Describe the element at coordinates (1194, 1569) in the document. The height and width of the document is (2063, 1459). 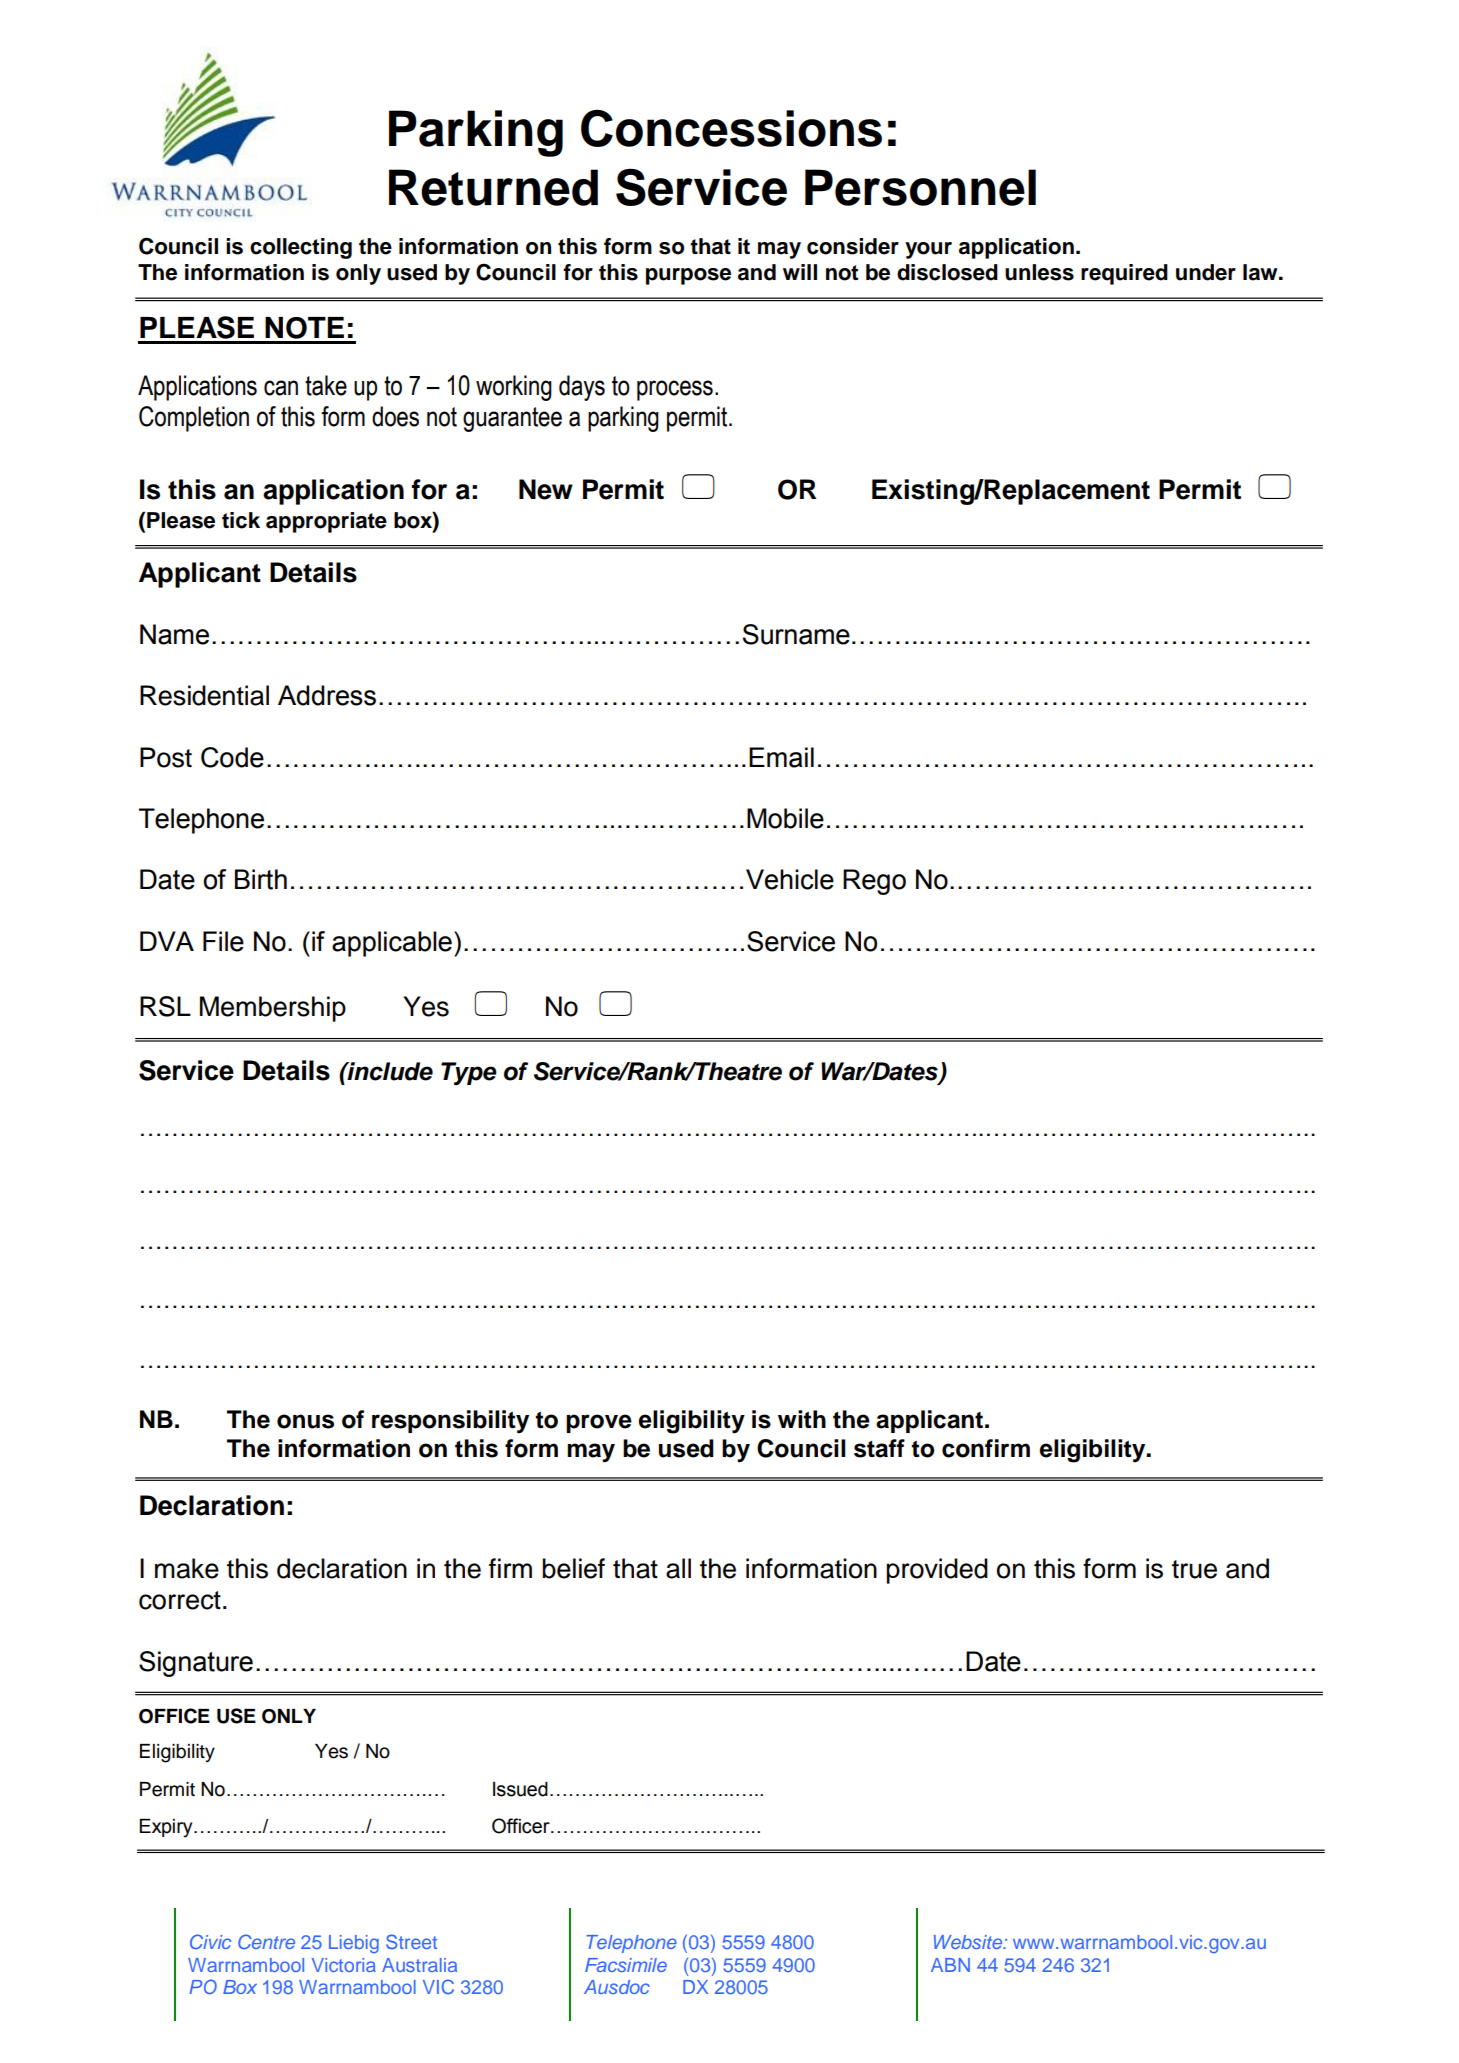
I see `true` at that location.
